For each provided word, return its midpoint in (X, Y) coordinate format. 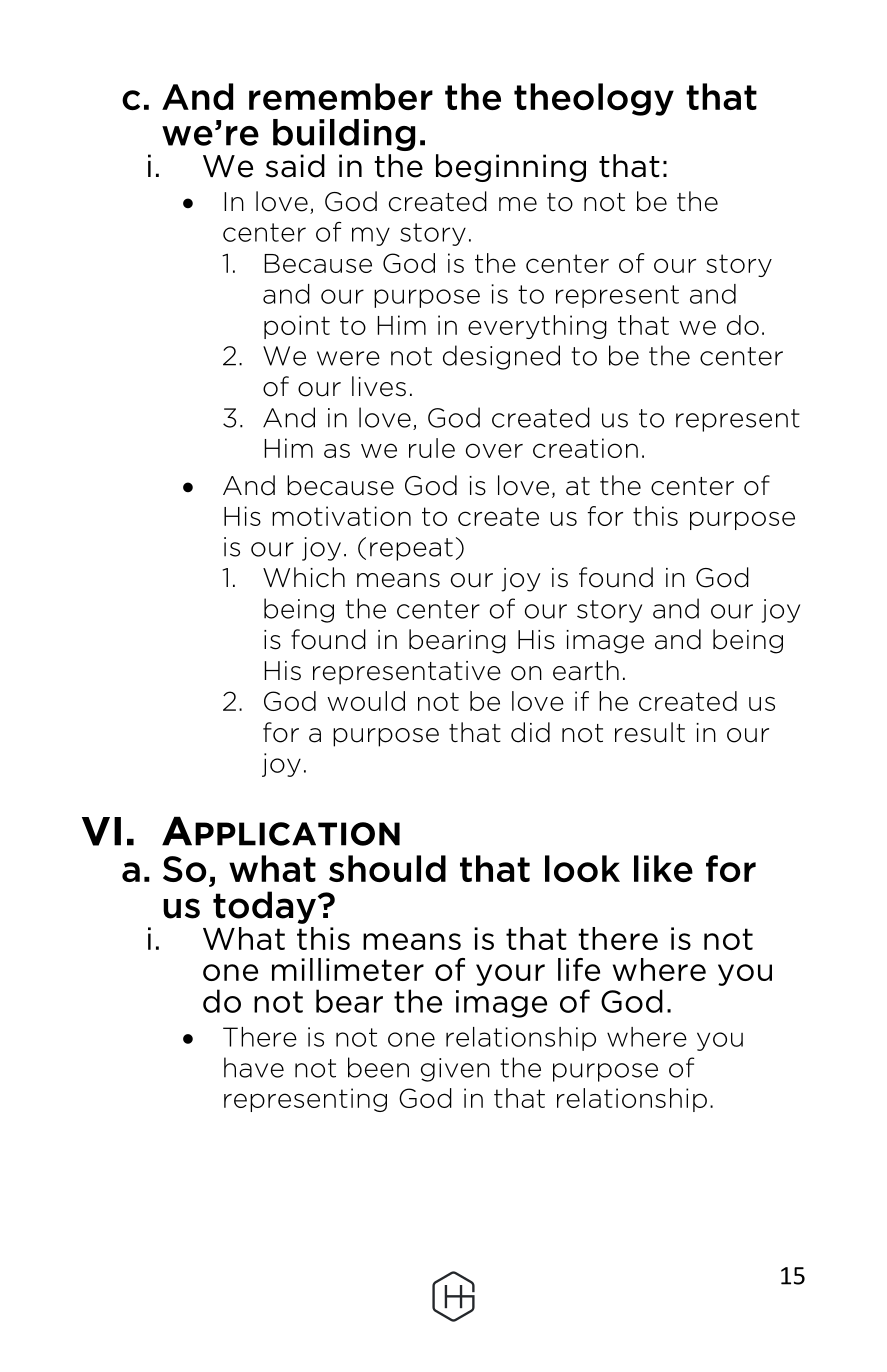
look (582, 868)
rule (432, 448)
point (297, 327)
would (366, 701)
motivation (341, 516)
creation (585, 448)
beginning (511, 168)
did (530, 732)
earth (586, 670)
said (295, 166)
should (387, 868)
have (254, 1067)
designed (501, 357)
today (264, 907)
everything (537, 327)
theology (594, 99)
